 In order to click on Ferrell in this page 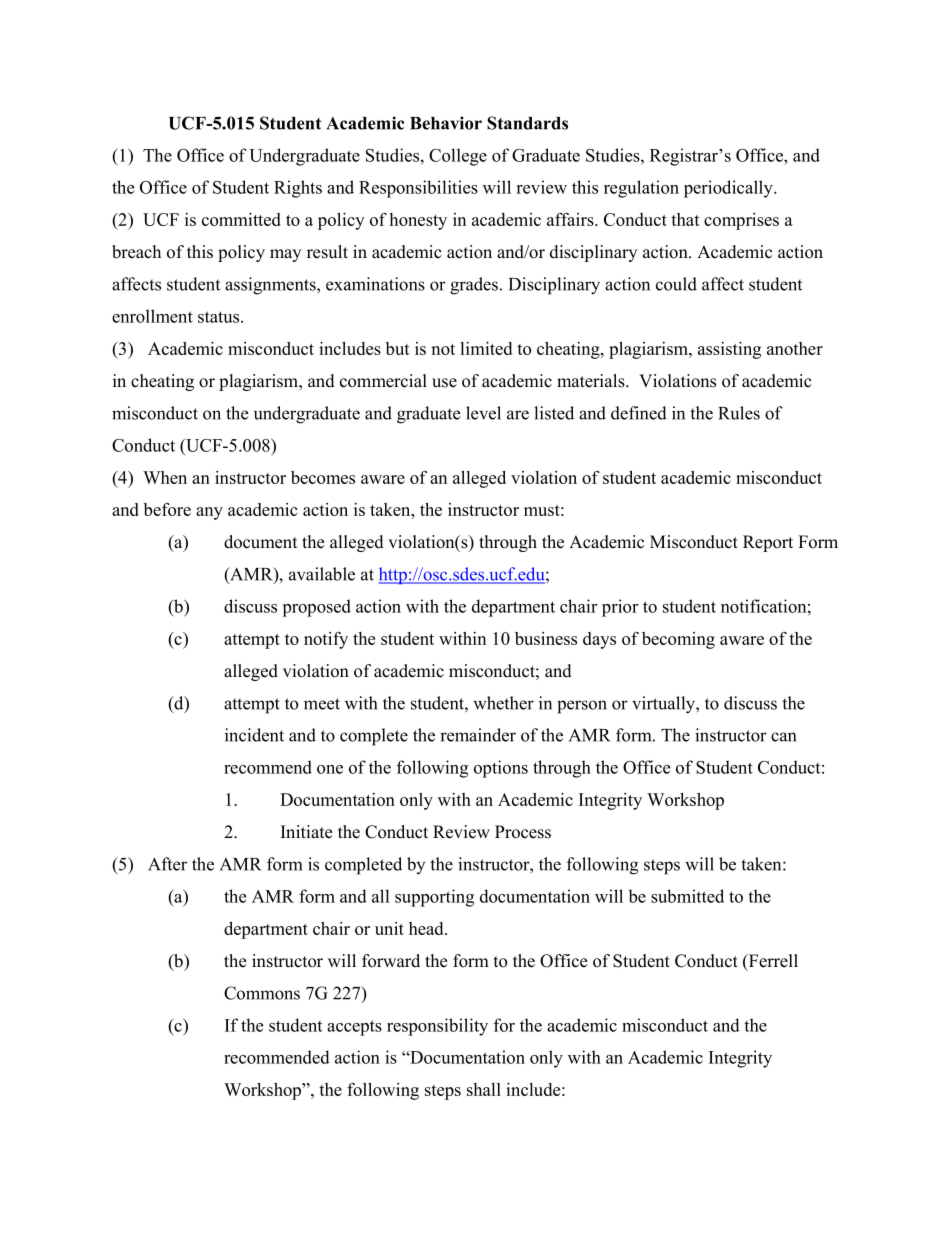, I will do `click(772, 961)`.
